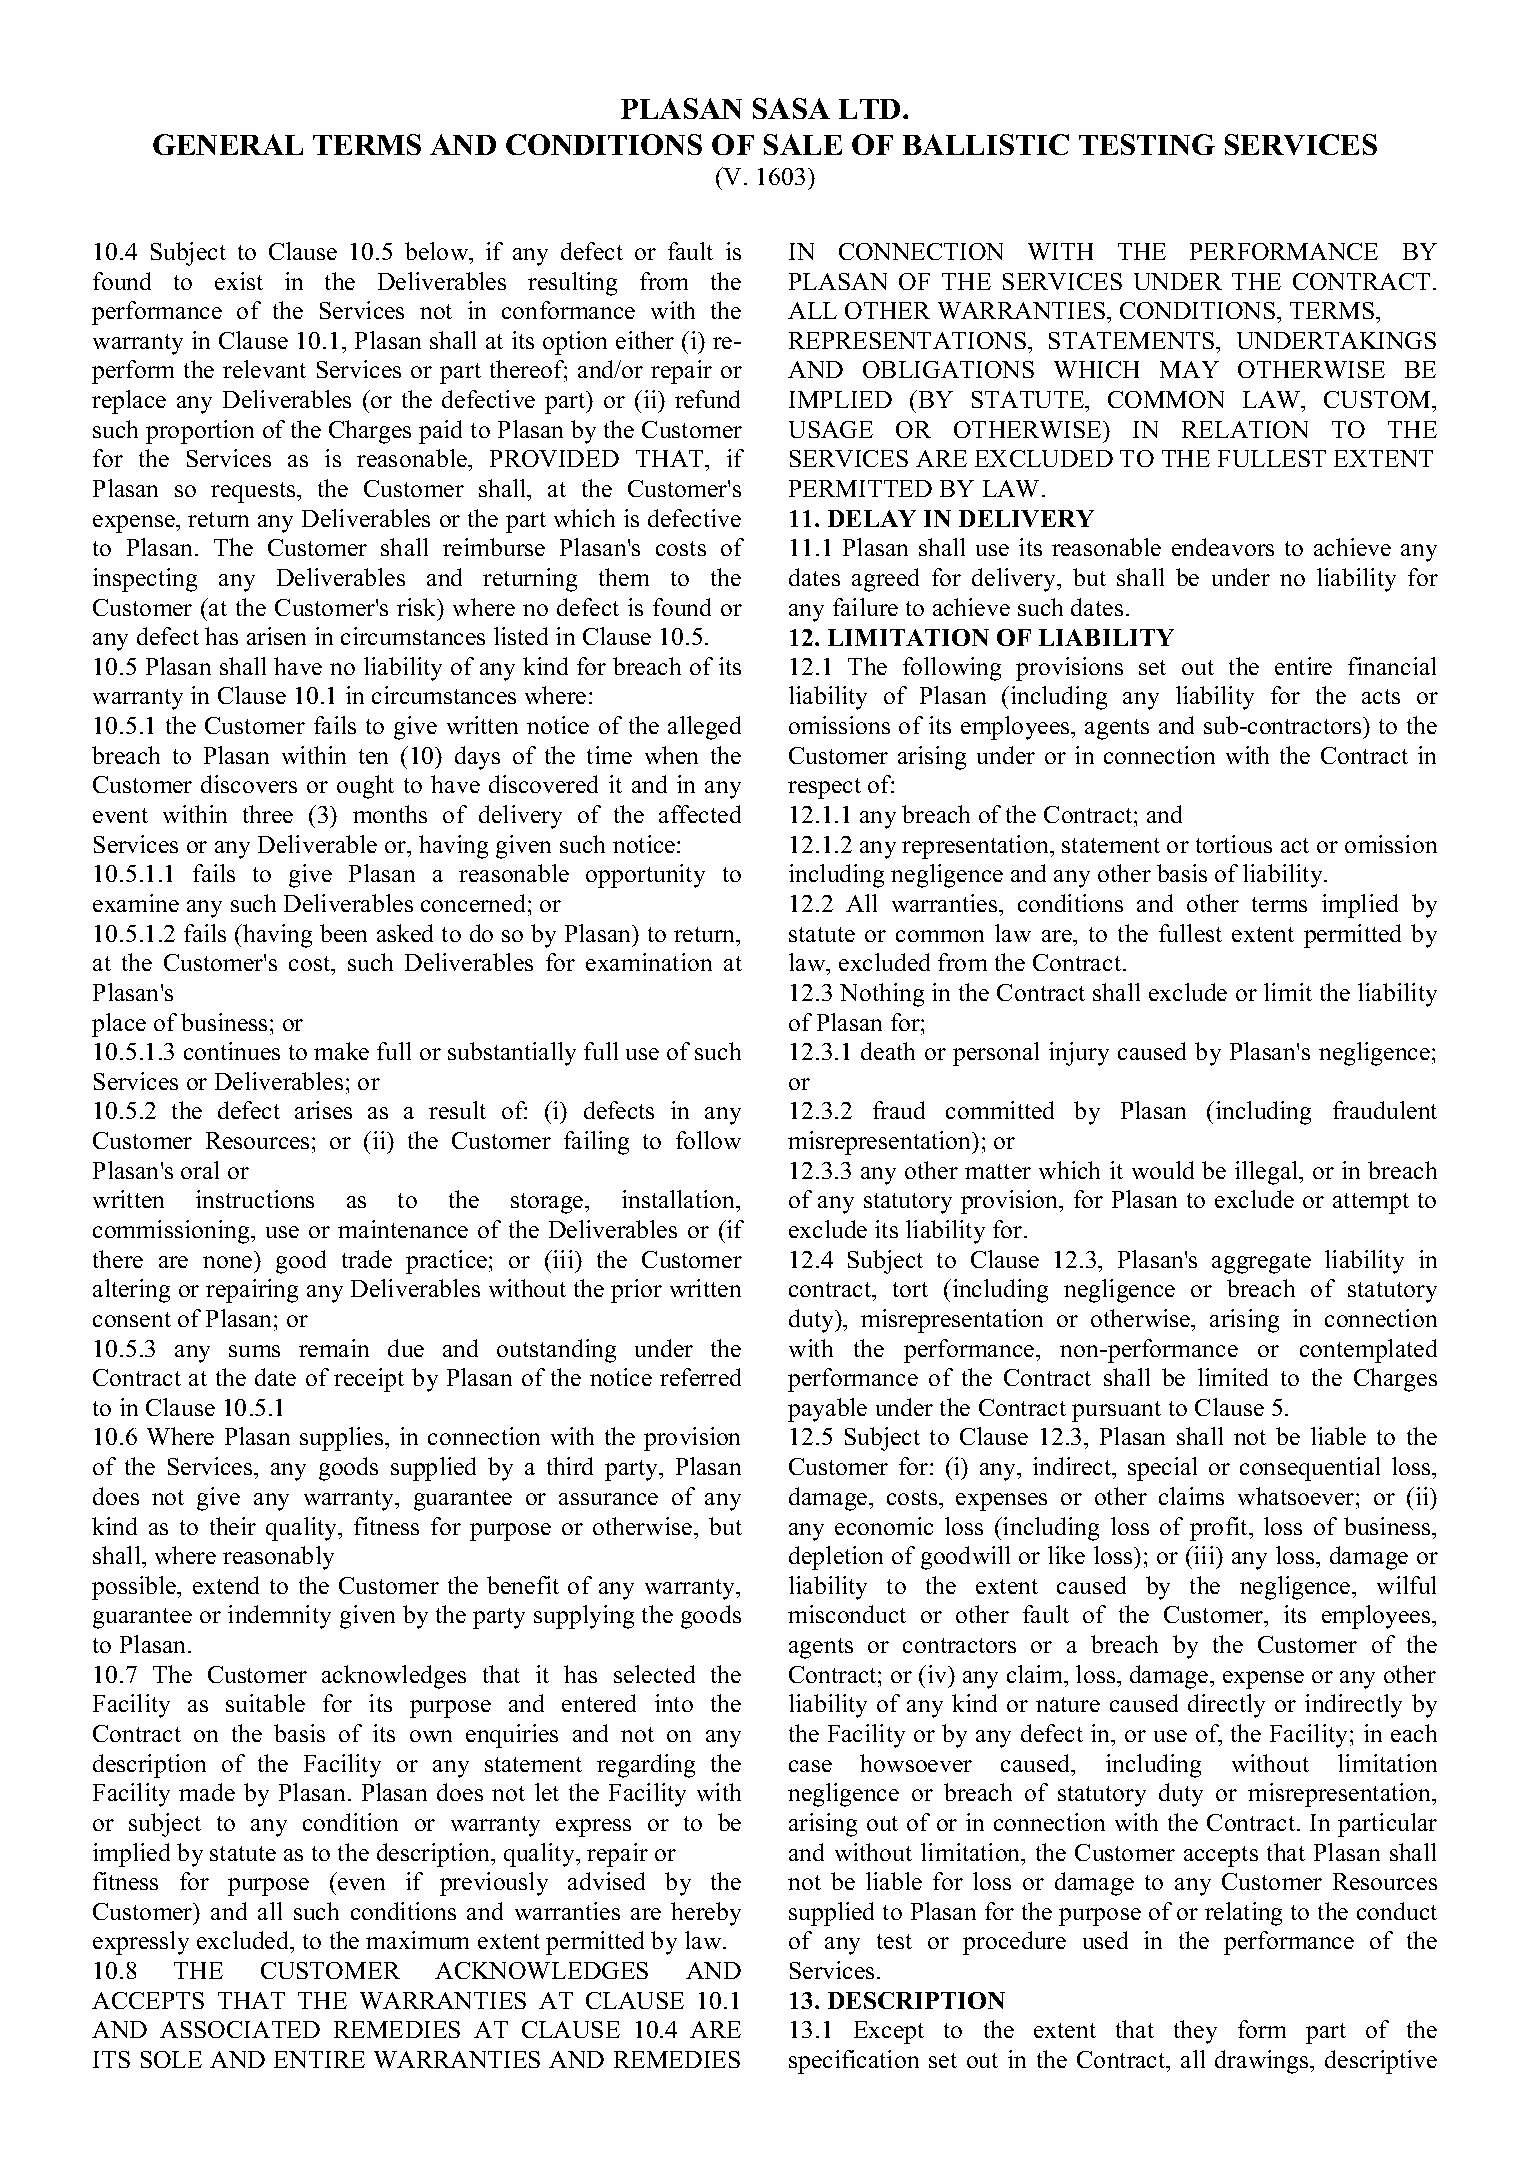 The width and height of the screenshot is (1534, 2170). Describe the element at coordinates (986, 144) in the screenshot. I see `BALLISTIC` at that location.
